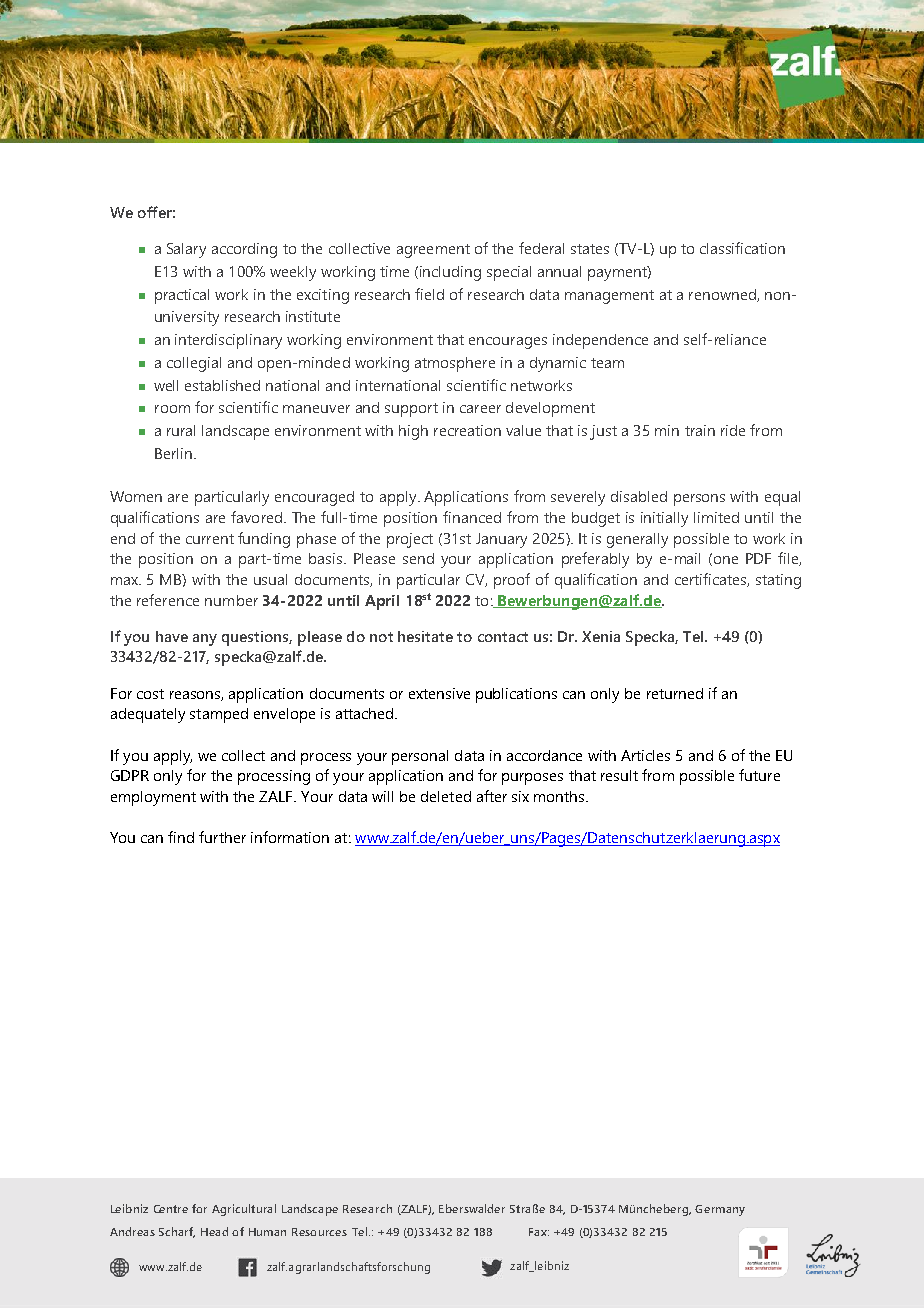  Describe the element at coordinates (700, 430) in the screenshot. I see `train` at that location.
